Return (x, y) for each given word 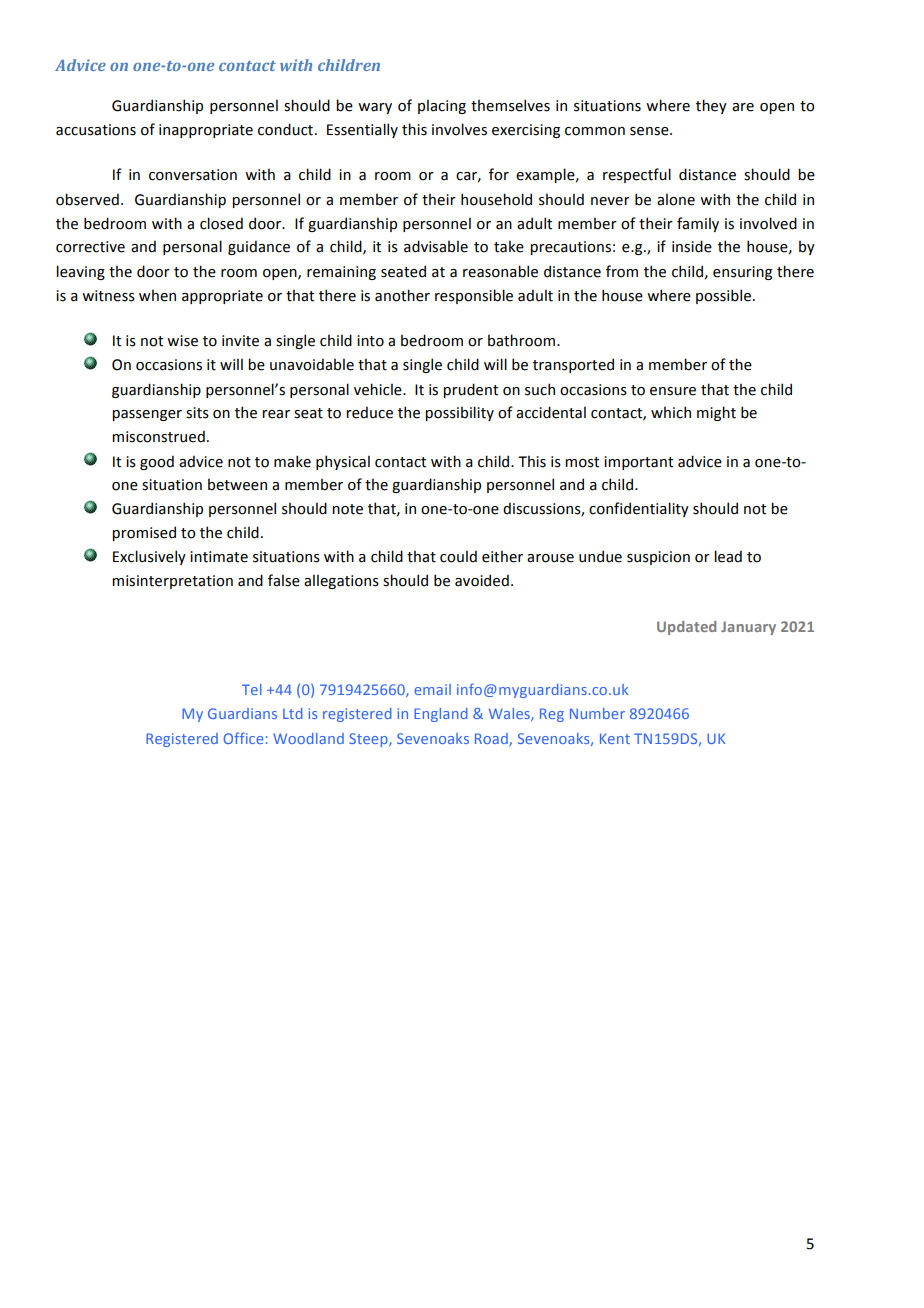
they (711, 106)
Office (244, 738)
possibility (459, 413)
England (441, 715)
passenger (147, 415)
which (671, 412)
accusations (96, 130)
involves (459, 129)
